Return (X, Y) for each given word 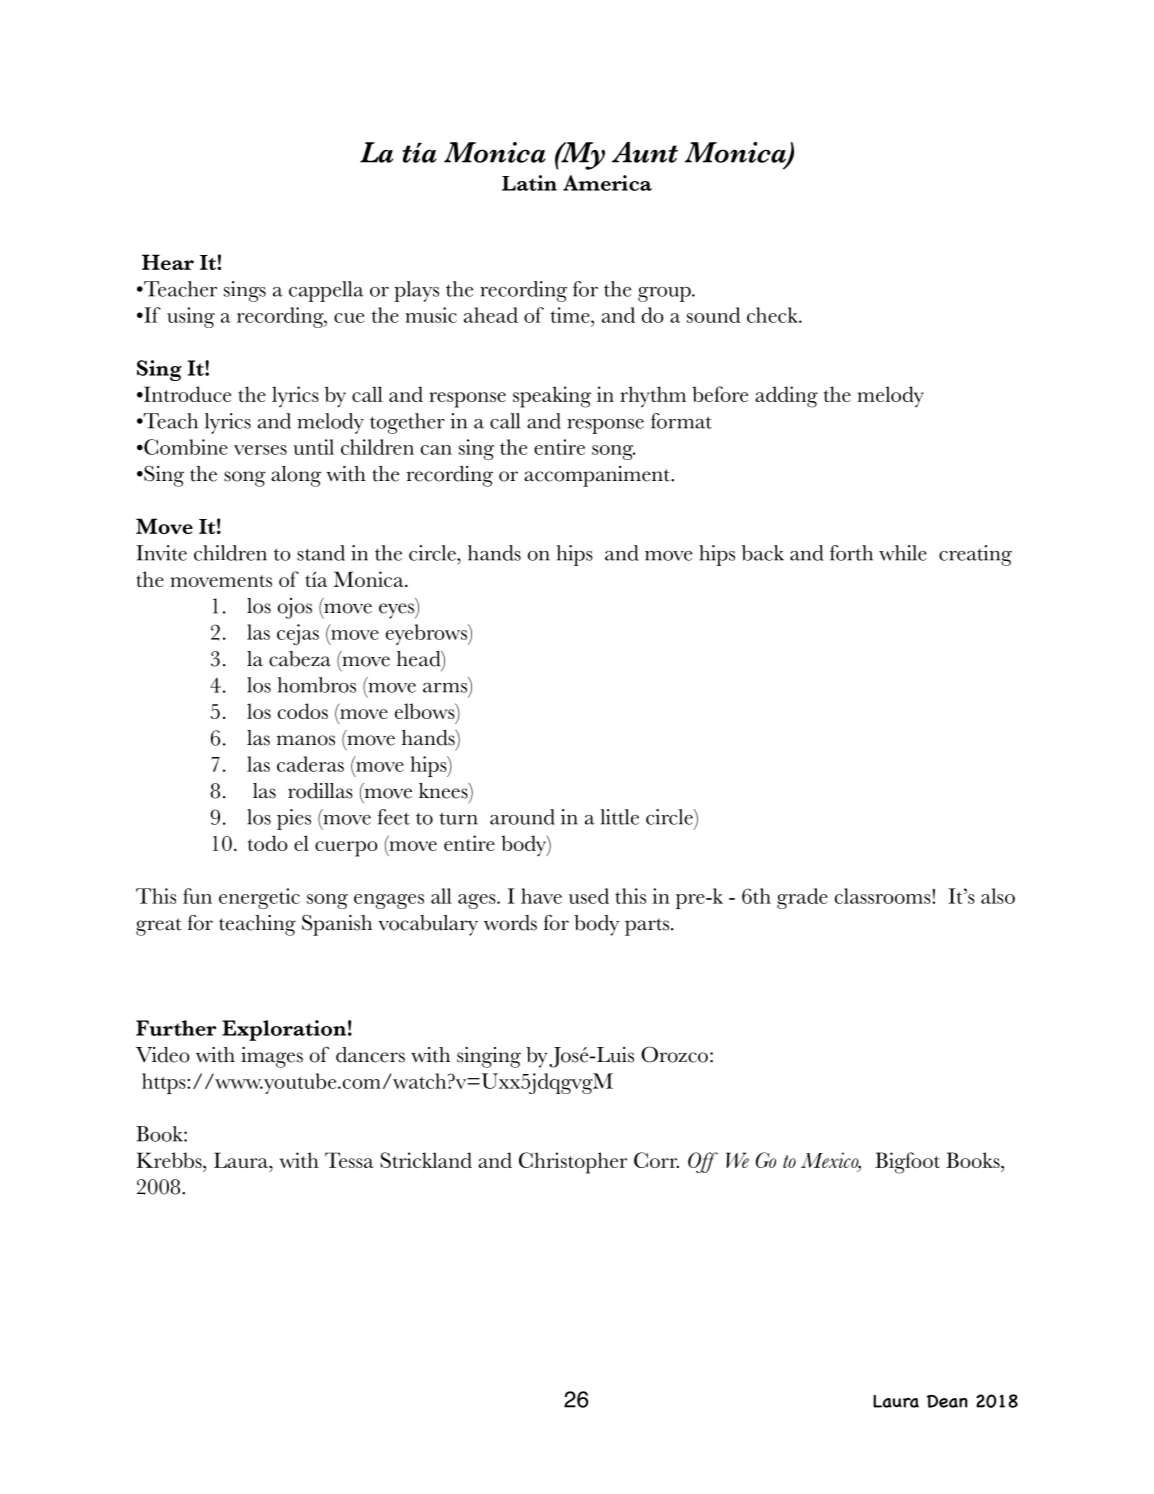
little (620, 817)
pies (294, 819)
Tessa (349, 1160)
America (607, 183)
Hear (168, 262)
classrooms (884, 896)
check (773, 315)
